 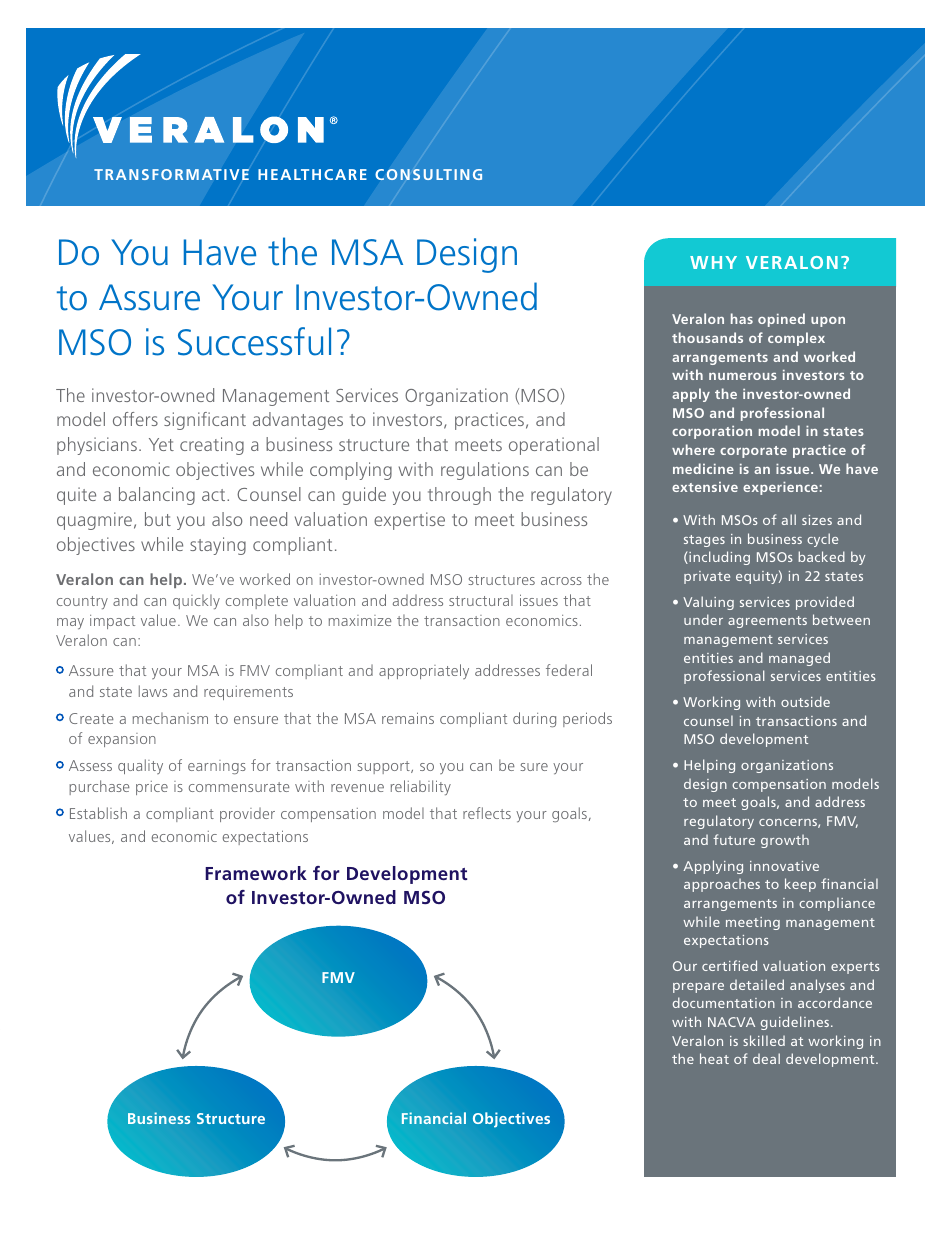 I want to click on structural, so click(x=481, y=600).
